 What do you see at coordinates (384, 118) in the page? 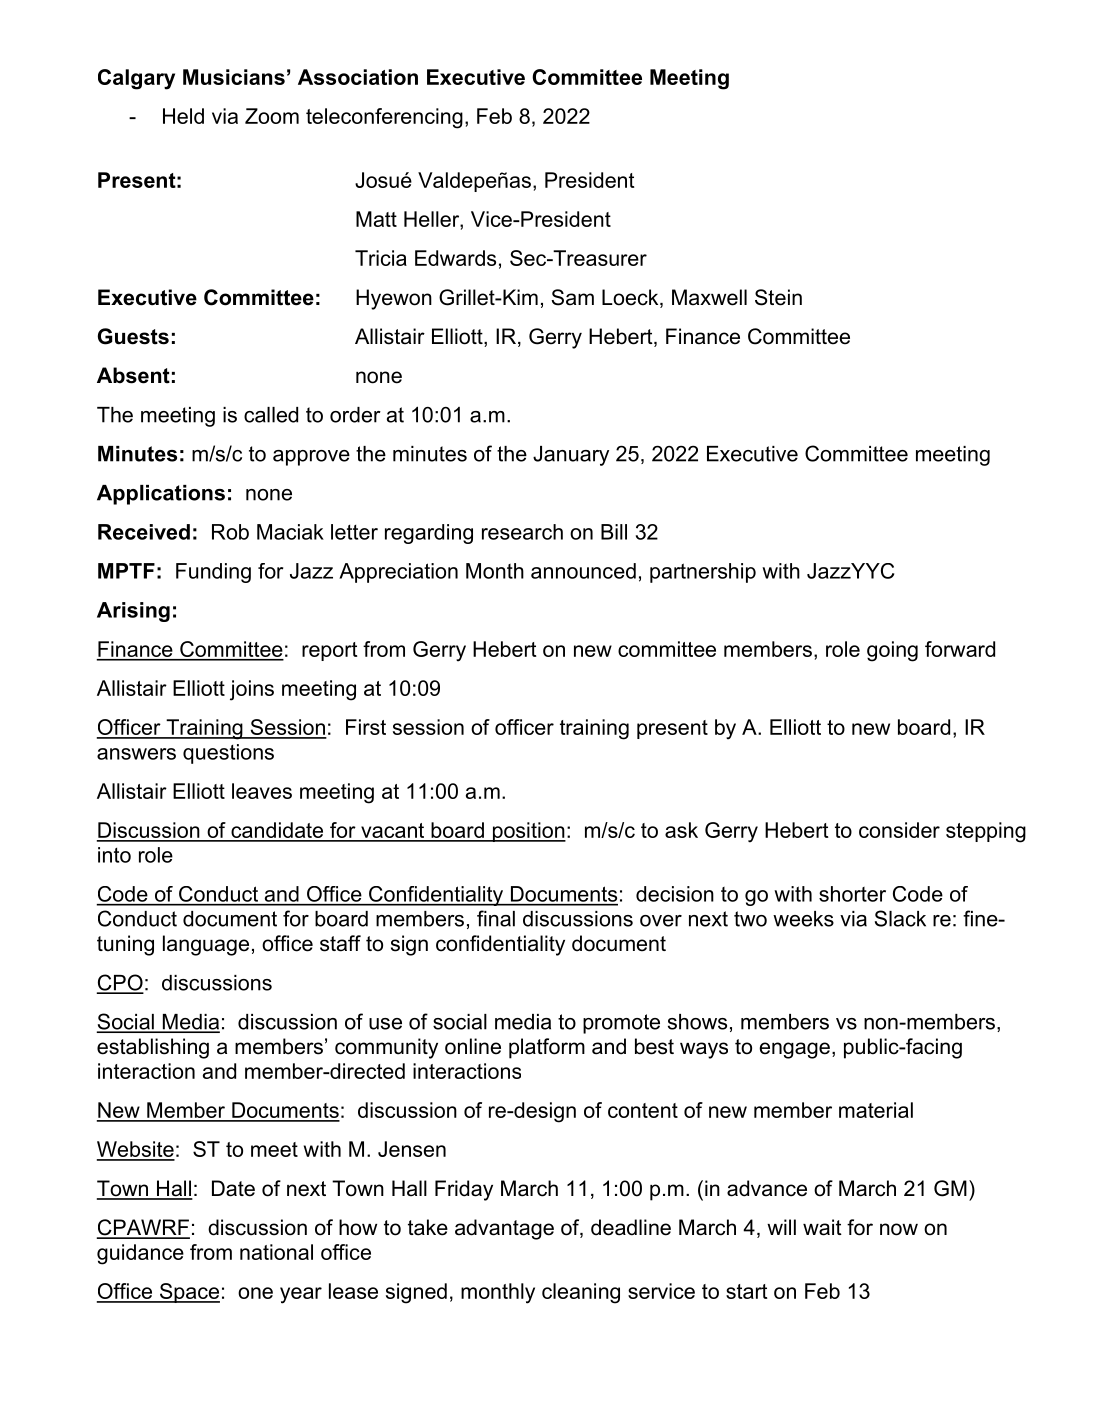
I see `teleconferencing` at bounding box center [384, 118].
